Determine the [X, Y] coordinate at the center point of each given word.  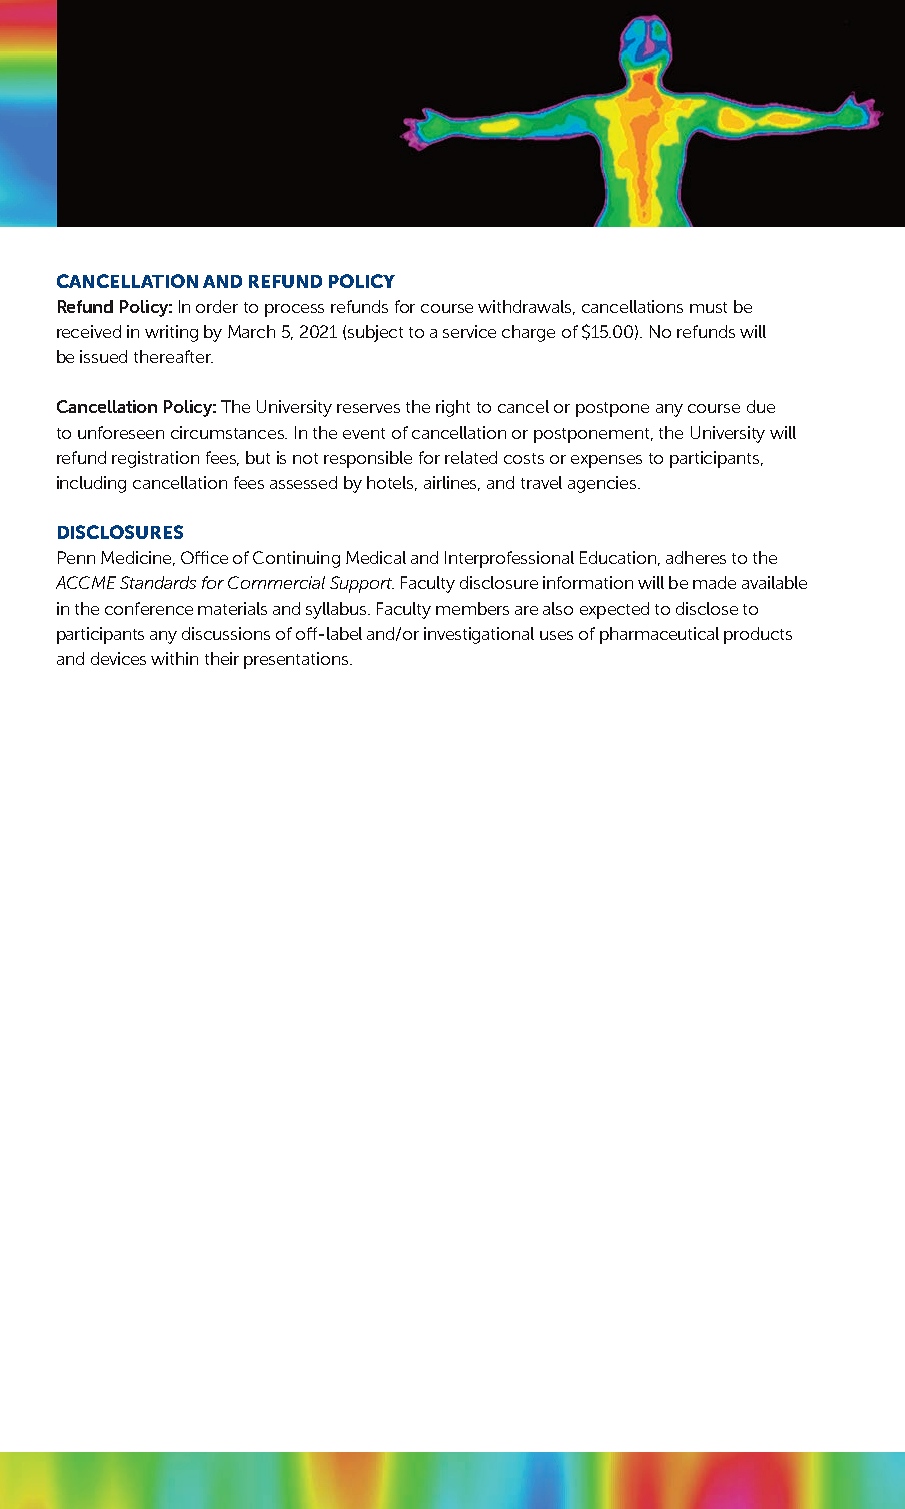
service [469, 331]
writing [171, 333]
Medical [376, 557]
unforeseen [121, 432]
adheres [696, 557]
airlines [452, 483]
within [174, 658]
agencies [603, 484]
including [91, 484]
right [453, 408]
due [761, 406]
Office [204, 557]
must [708, 307]
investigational [479, 635]
